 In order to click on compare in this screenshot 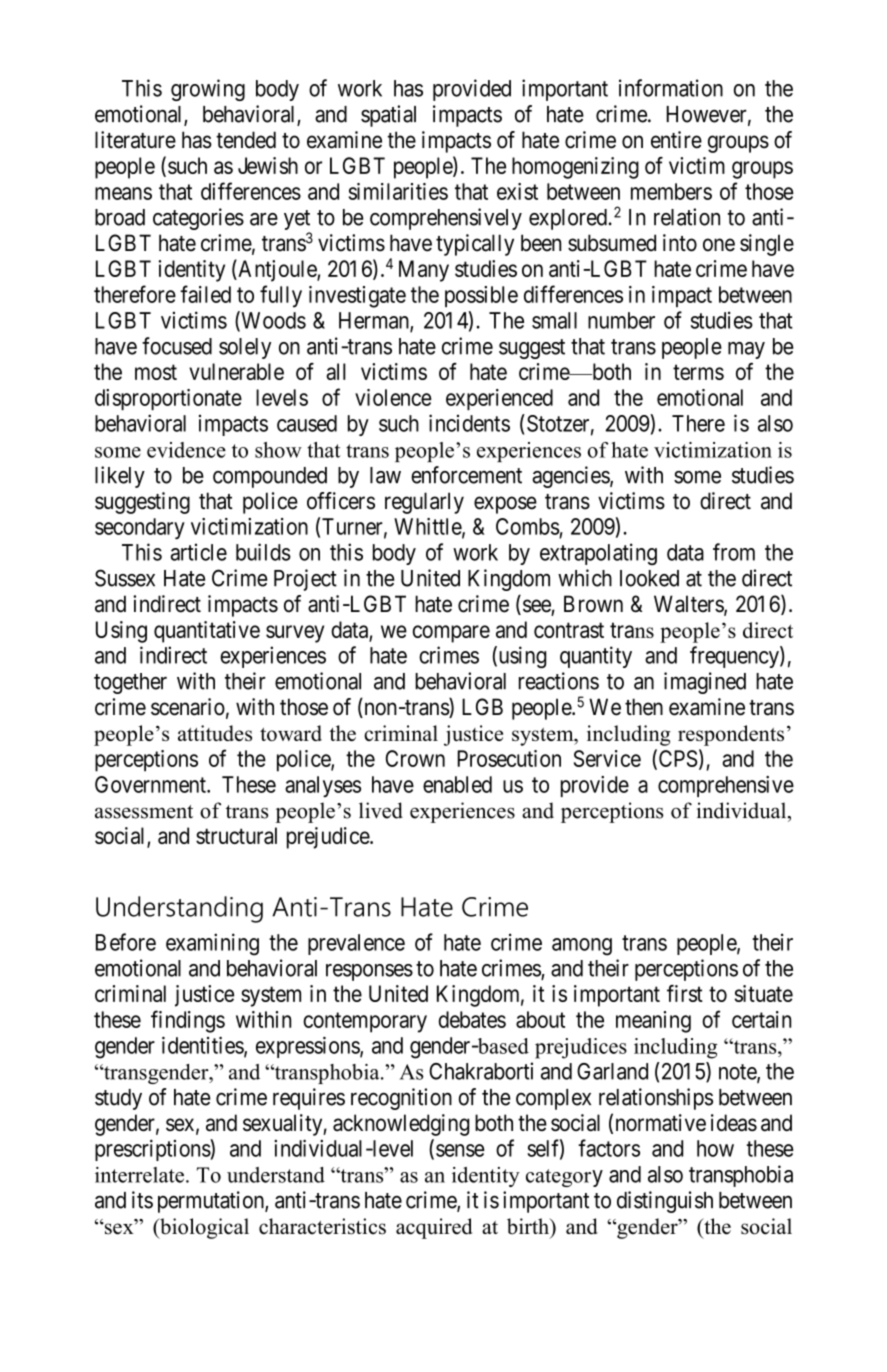, I will do `click(451, 634)`.
